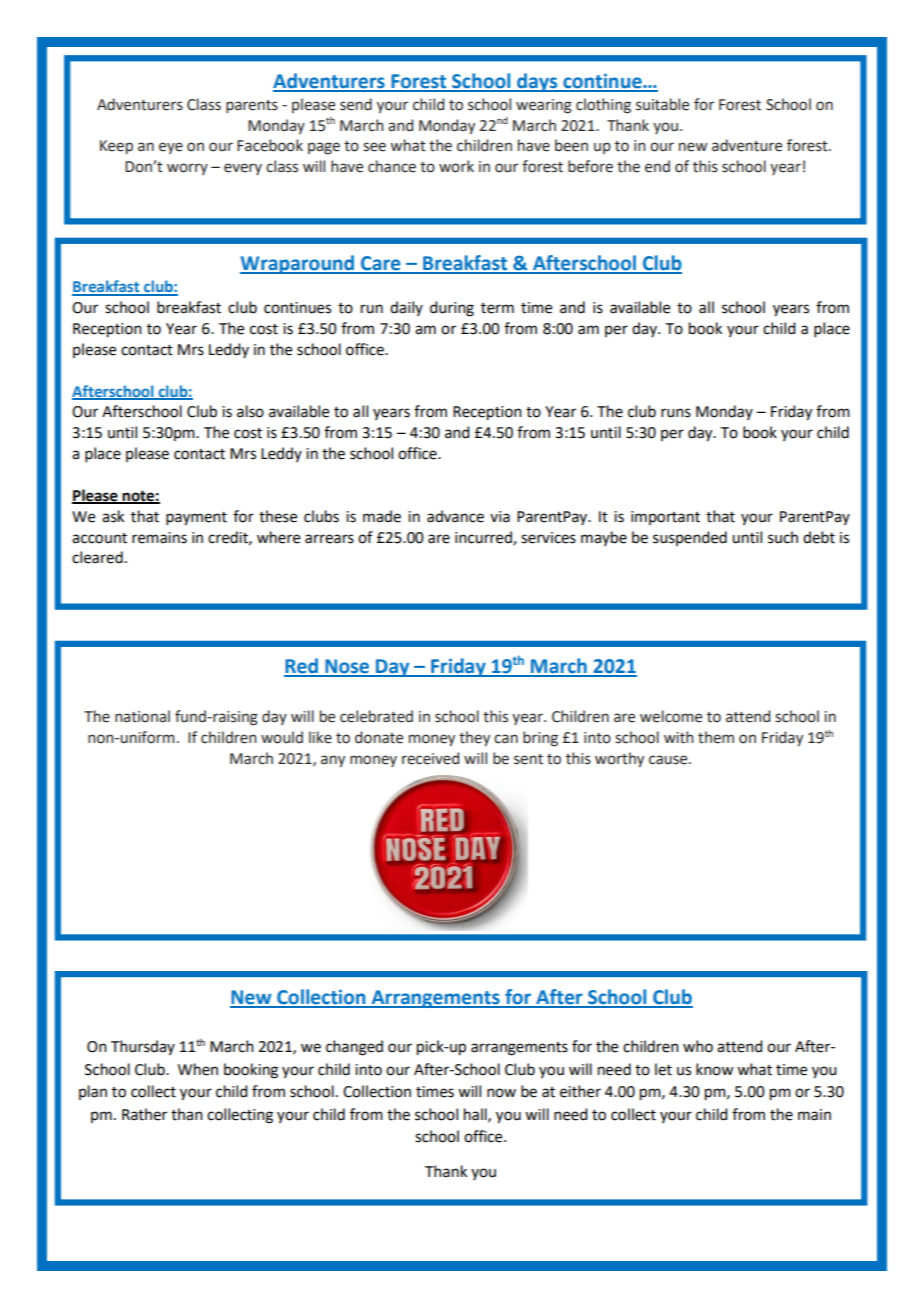 The width and height of the screenshot is (924, 1308). Describe the element at coordinates (198, 1069) in the screenshot. I see `When` at that location.
